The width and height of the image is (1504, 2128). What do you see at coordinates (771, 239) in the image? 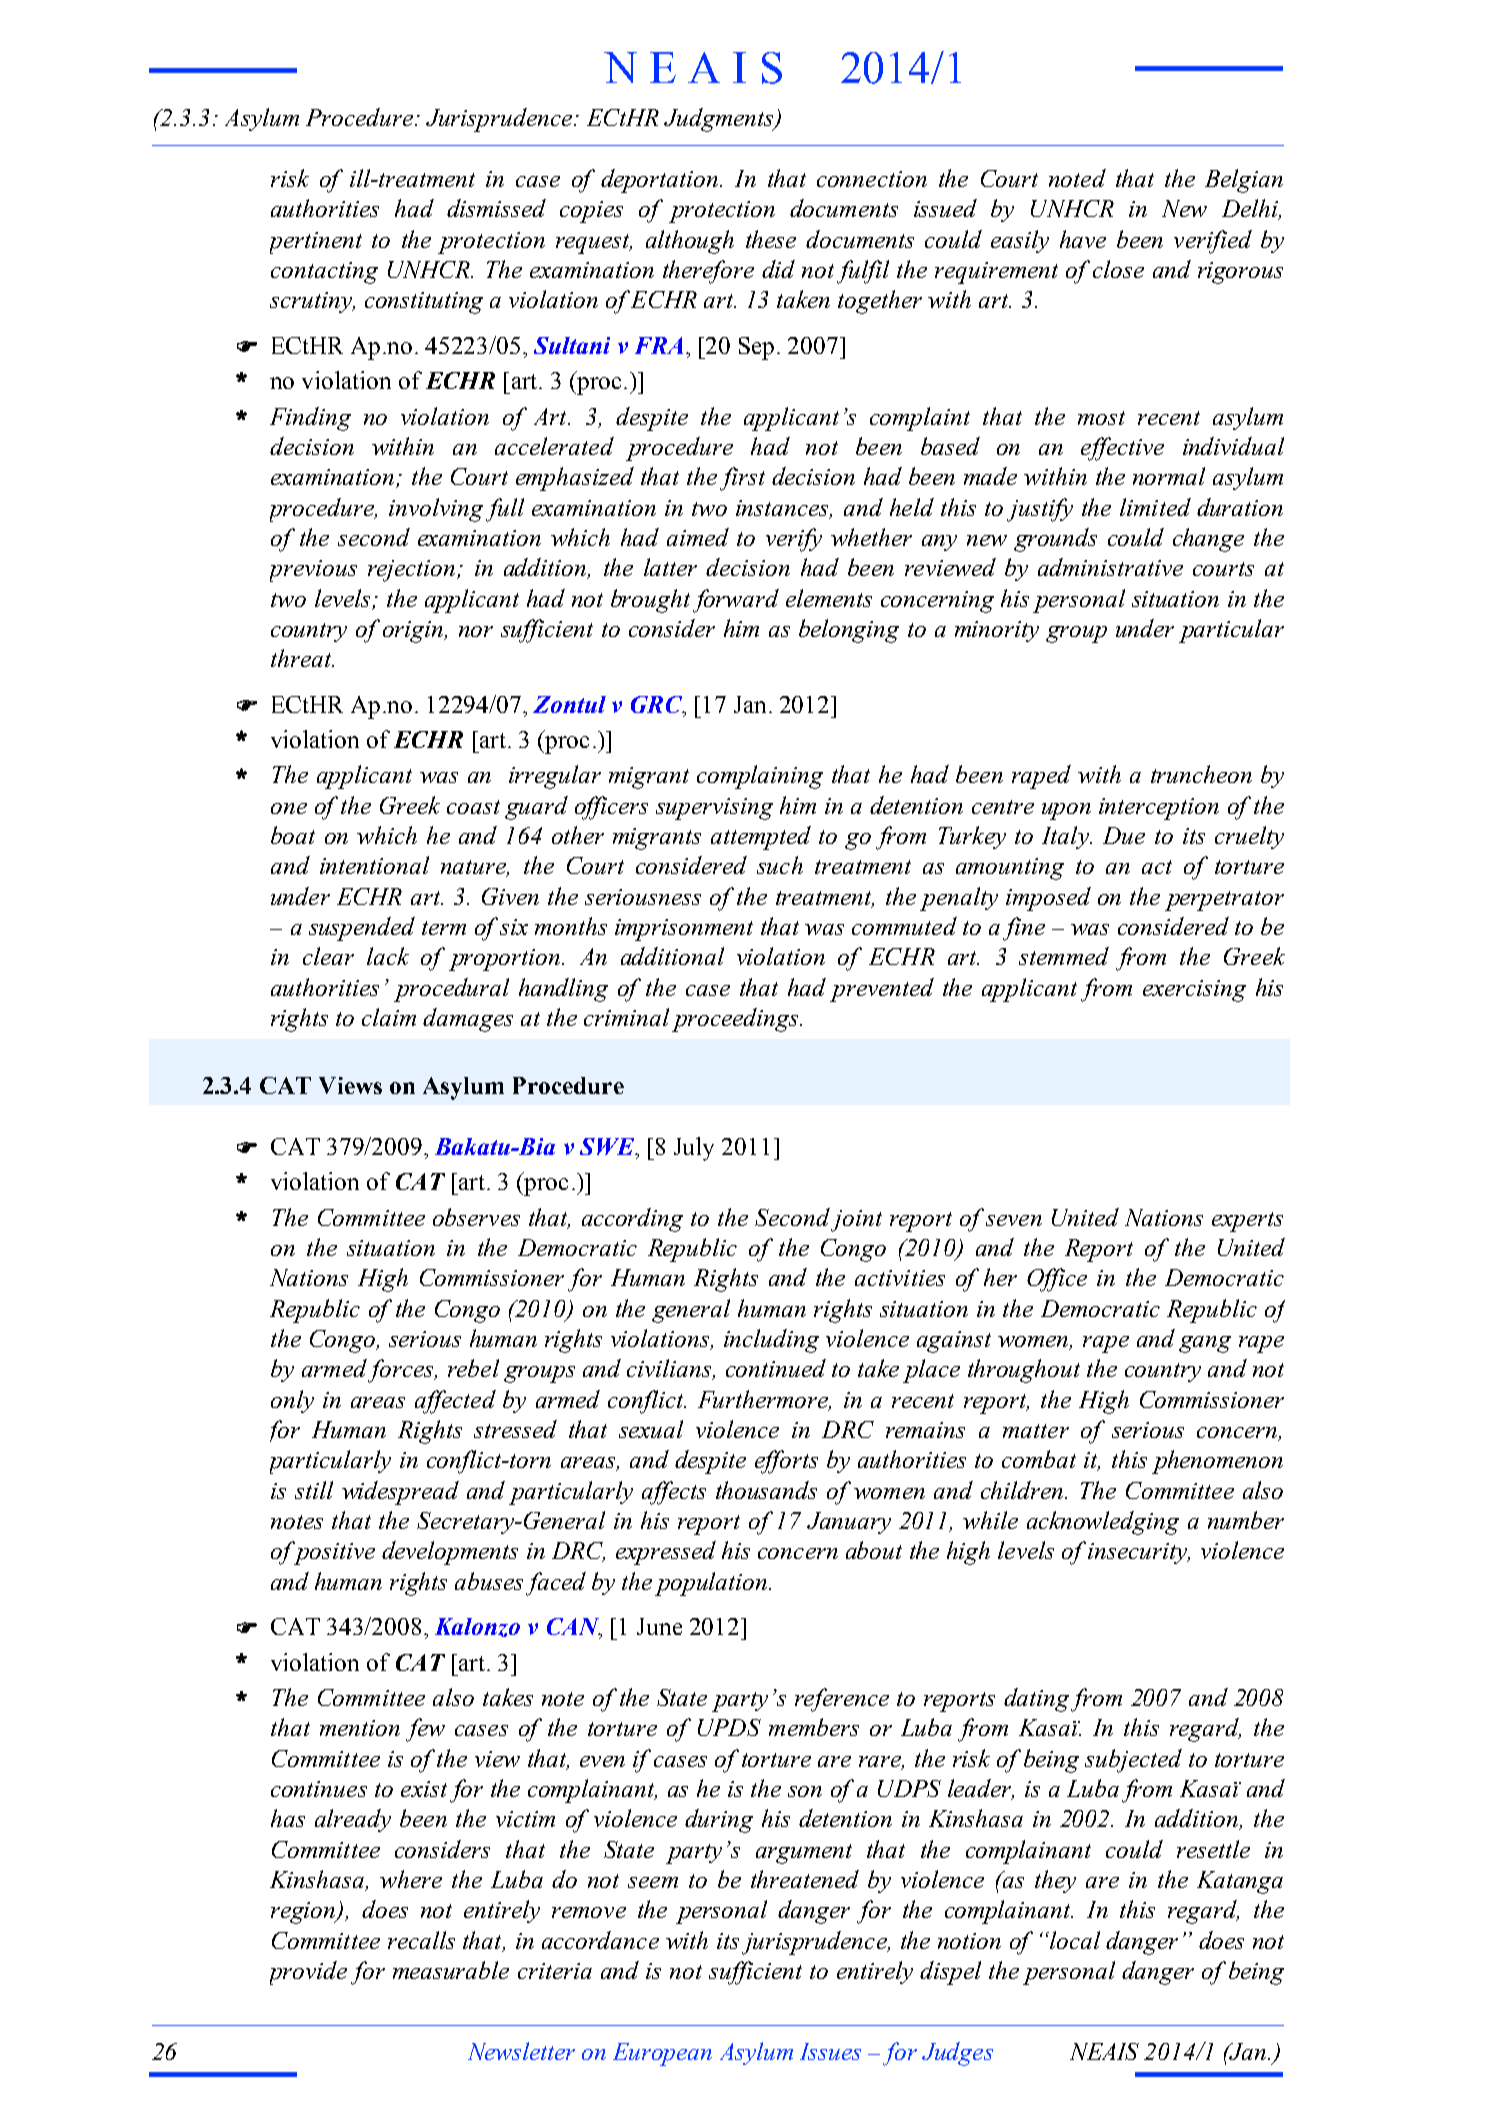
I see `these` at bounding box center [771, 239].
